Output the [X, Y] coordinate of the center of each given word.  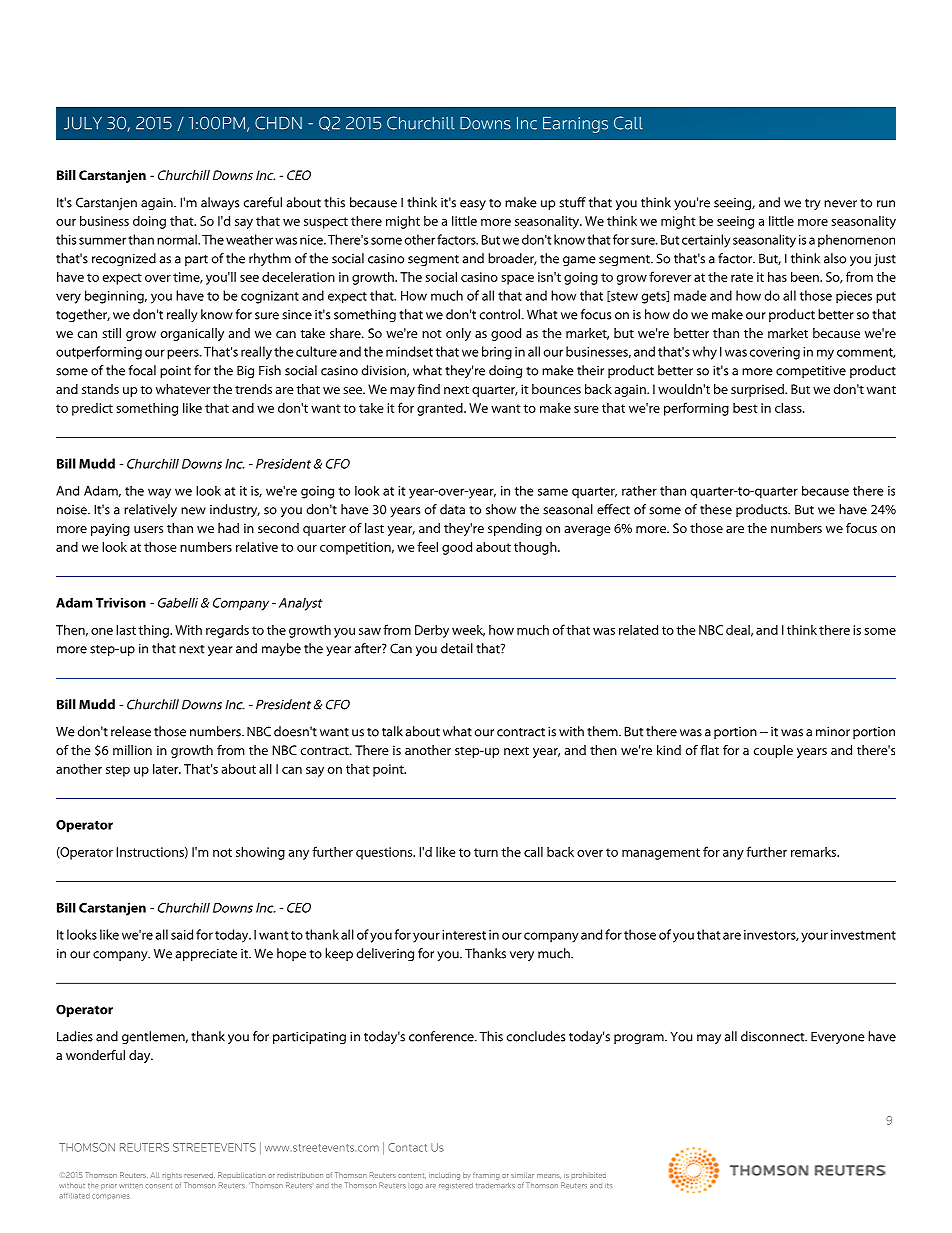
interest [464, 935]
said [182, 934]
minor [833, 732]
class [789, 407]
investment [863, 935]
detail [457, 648]
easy [473, 205]
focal [142, 370]
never [840, 204]
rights [172, 1176]
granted [441, 409]
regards [227, 631]
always [220, 203]
